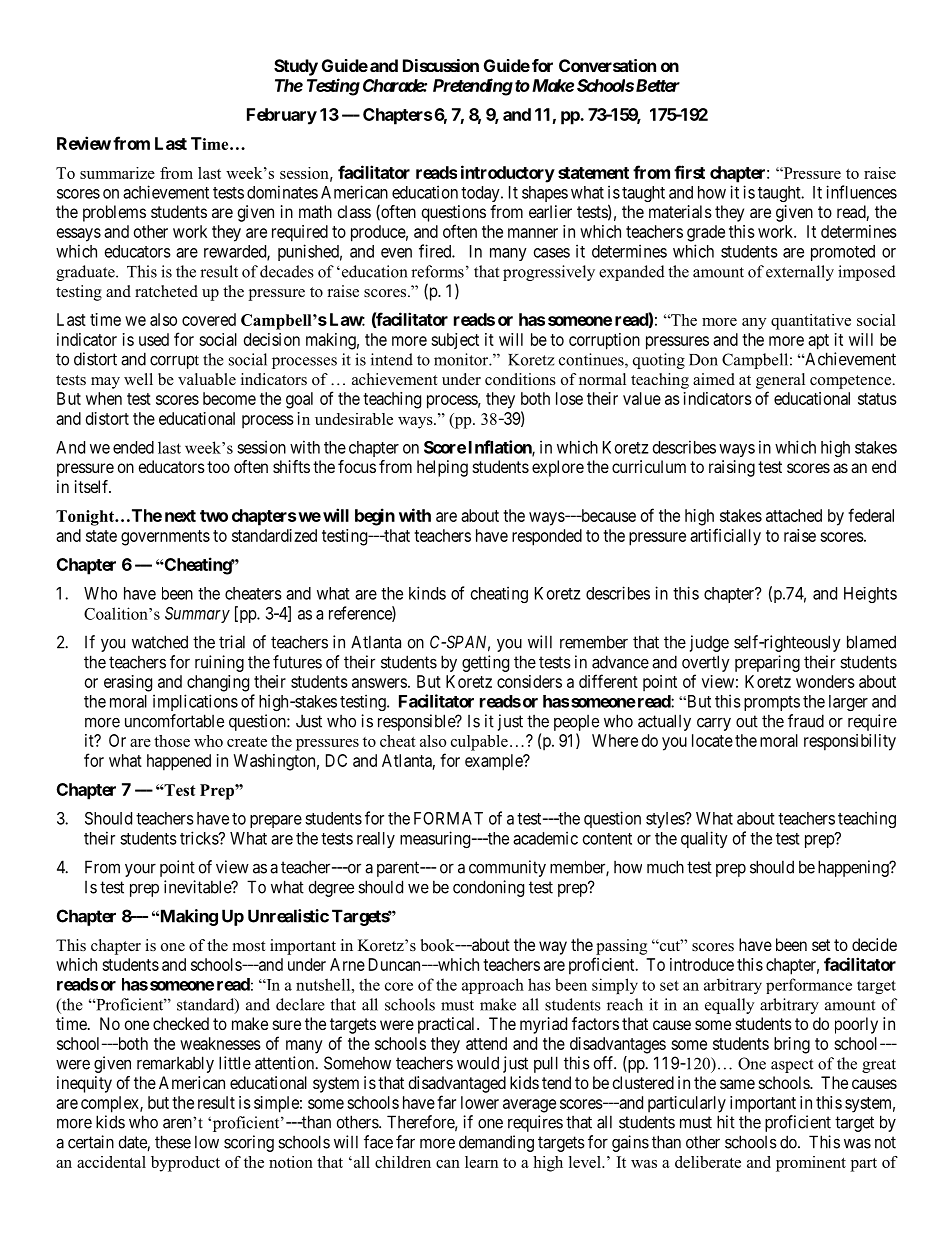 Image resolution: width=952 pixels, height=1233 pixels. Describe the element at coordinates (441, 65) in the document. I see `Discussion` at that location.
